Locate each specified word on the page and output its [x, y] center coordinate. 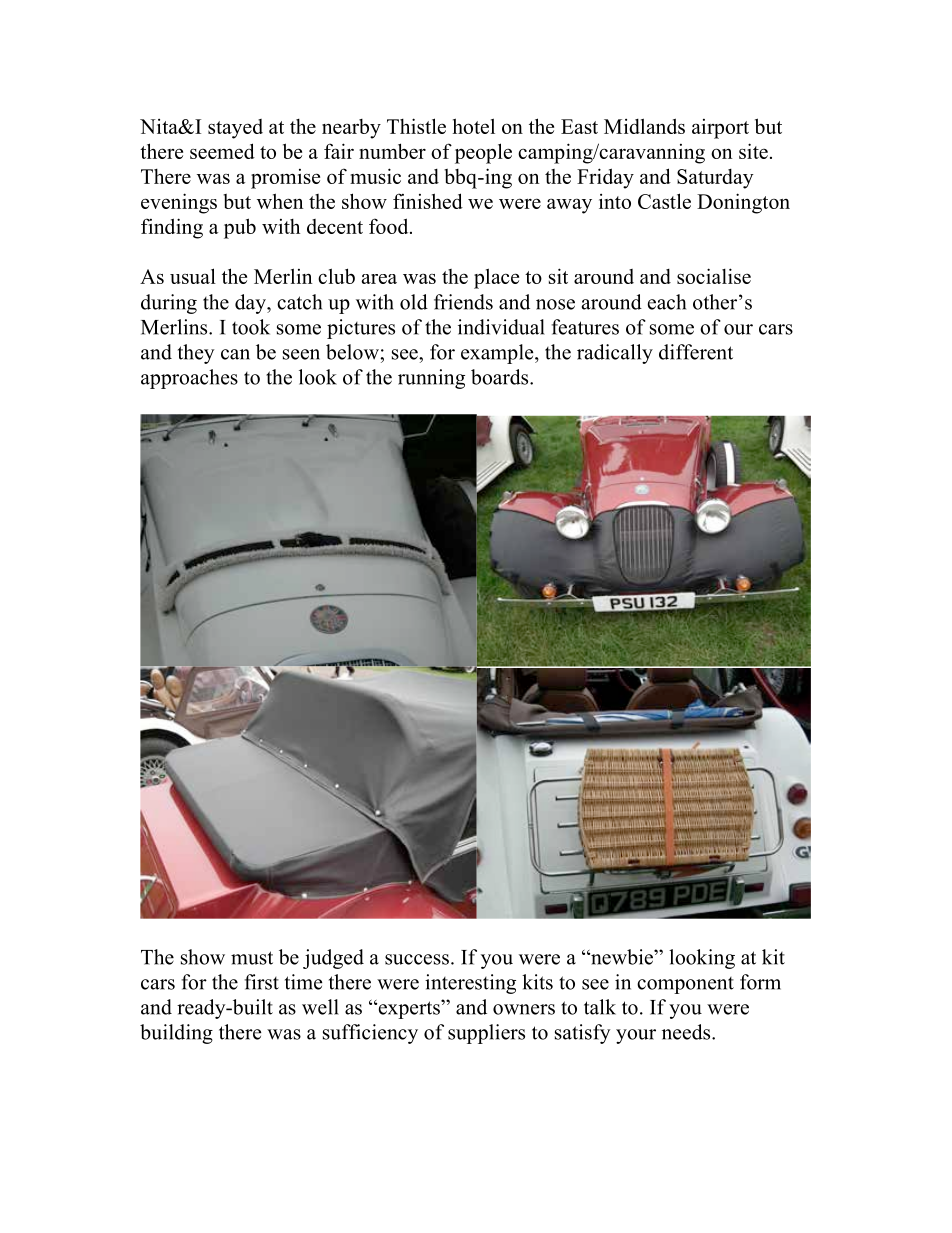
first [262, 982]
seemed [222, 151]
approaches [189, 379]
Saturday [715, 179]
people [483, 153]
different [696, 352]
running [431, 379]
